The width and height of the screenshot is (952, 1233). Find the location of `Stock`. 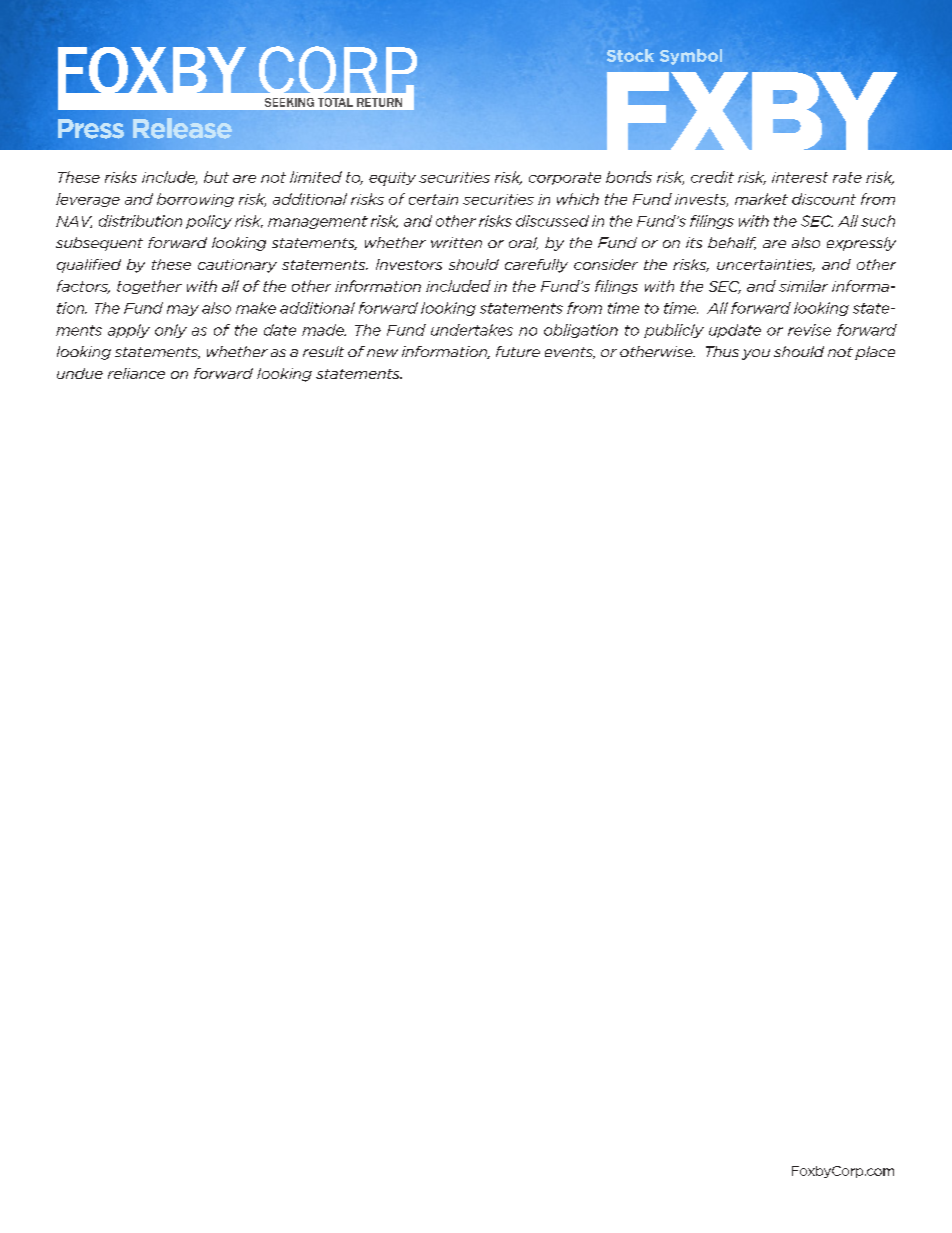

Stock is located at coordinates (630, 55).
